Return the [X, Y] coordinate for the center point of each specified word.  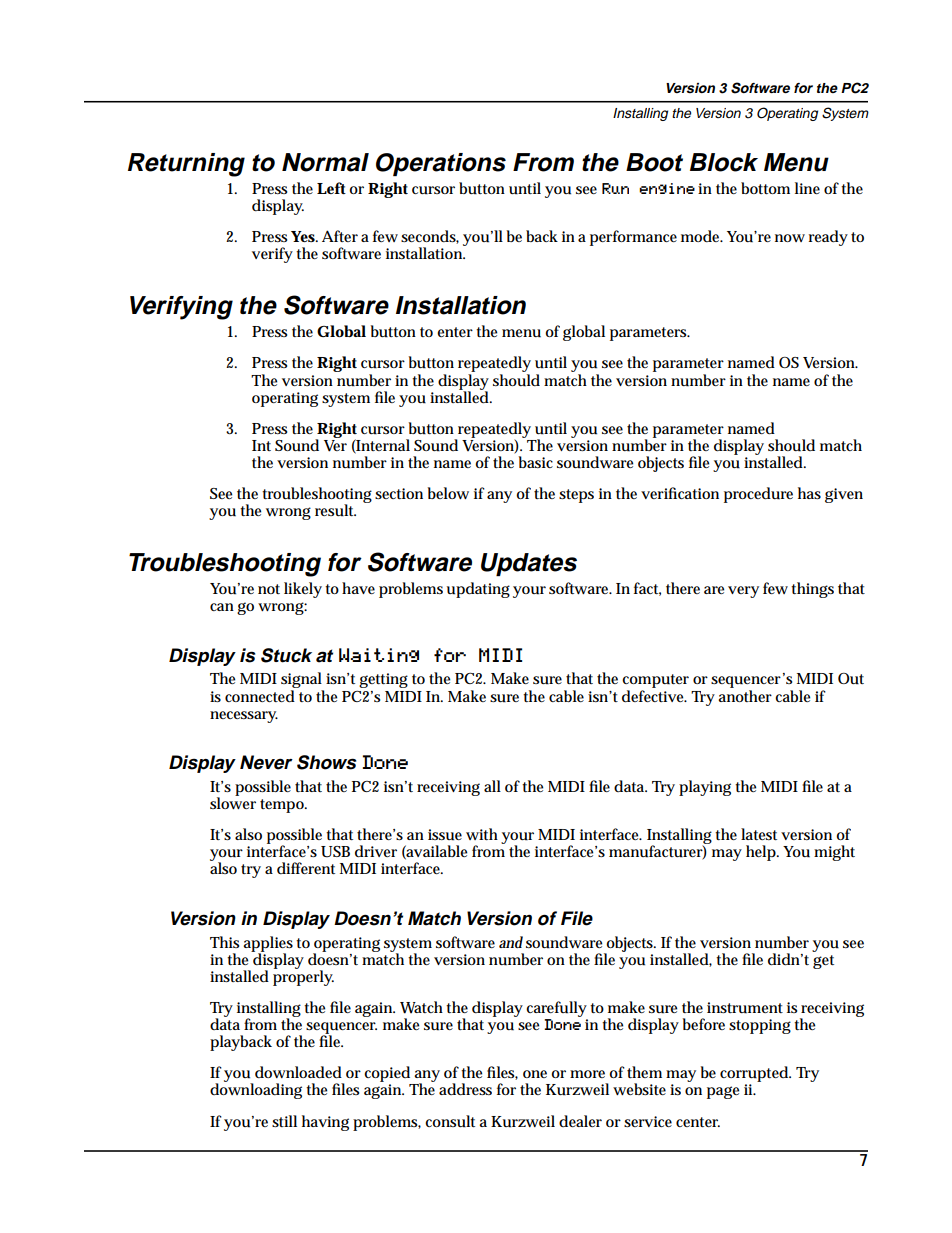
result [335, 510]
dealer [580, 1121]
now [790, 238]
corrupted [755, 1075]
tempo [283, 806]
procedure [758, 495]
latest [759, 834]
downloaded [298, 1072]
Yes [304, 236]
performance [633, 238]
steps [576, 496]
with [482, 834]
